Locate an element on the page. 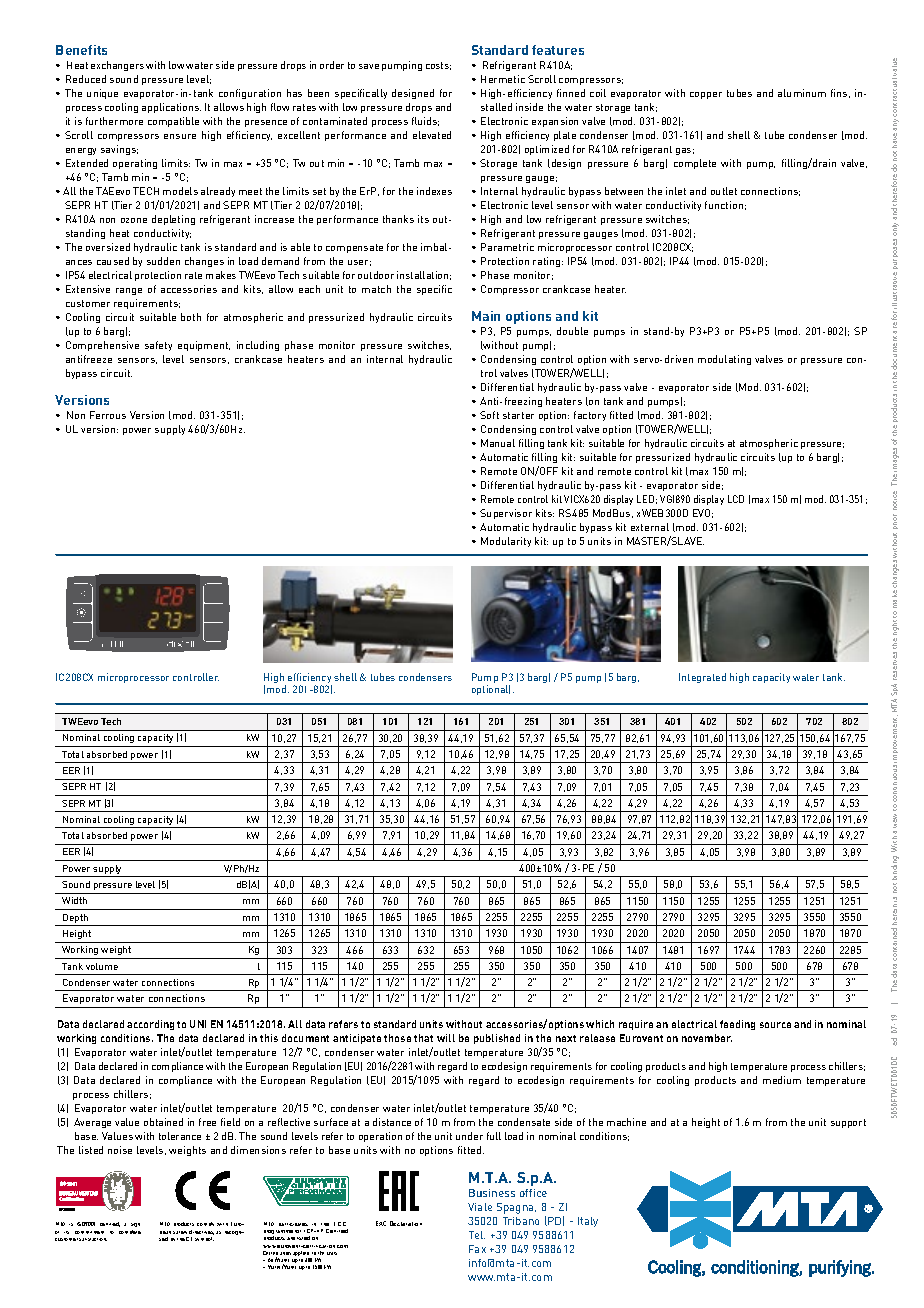 This page has width=924, height=1308. applications is located at coordinates (171, 108).
